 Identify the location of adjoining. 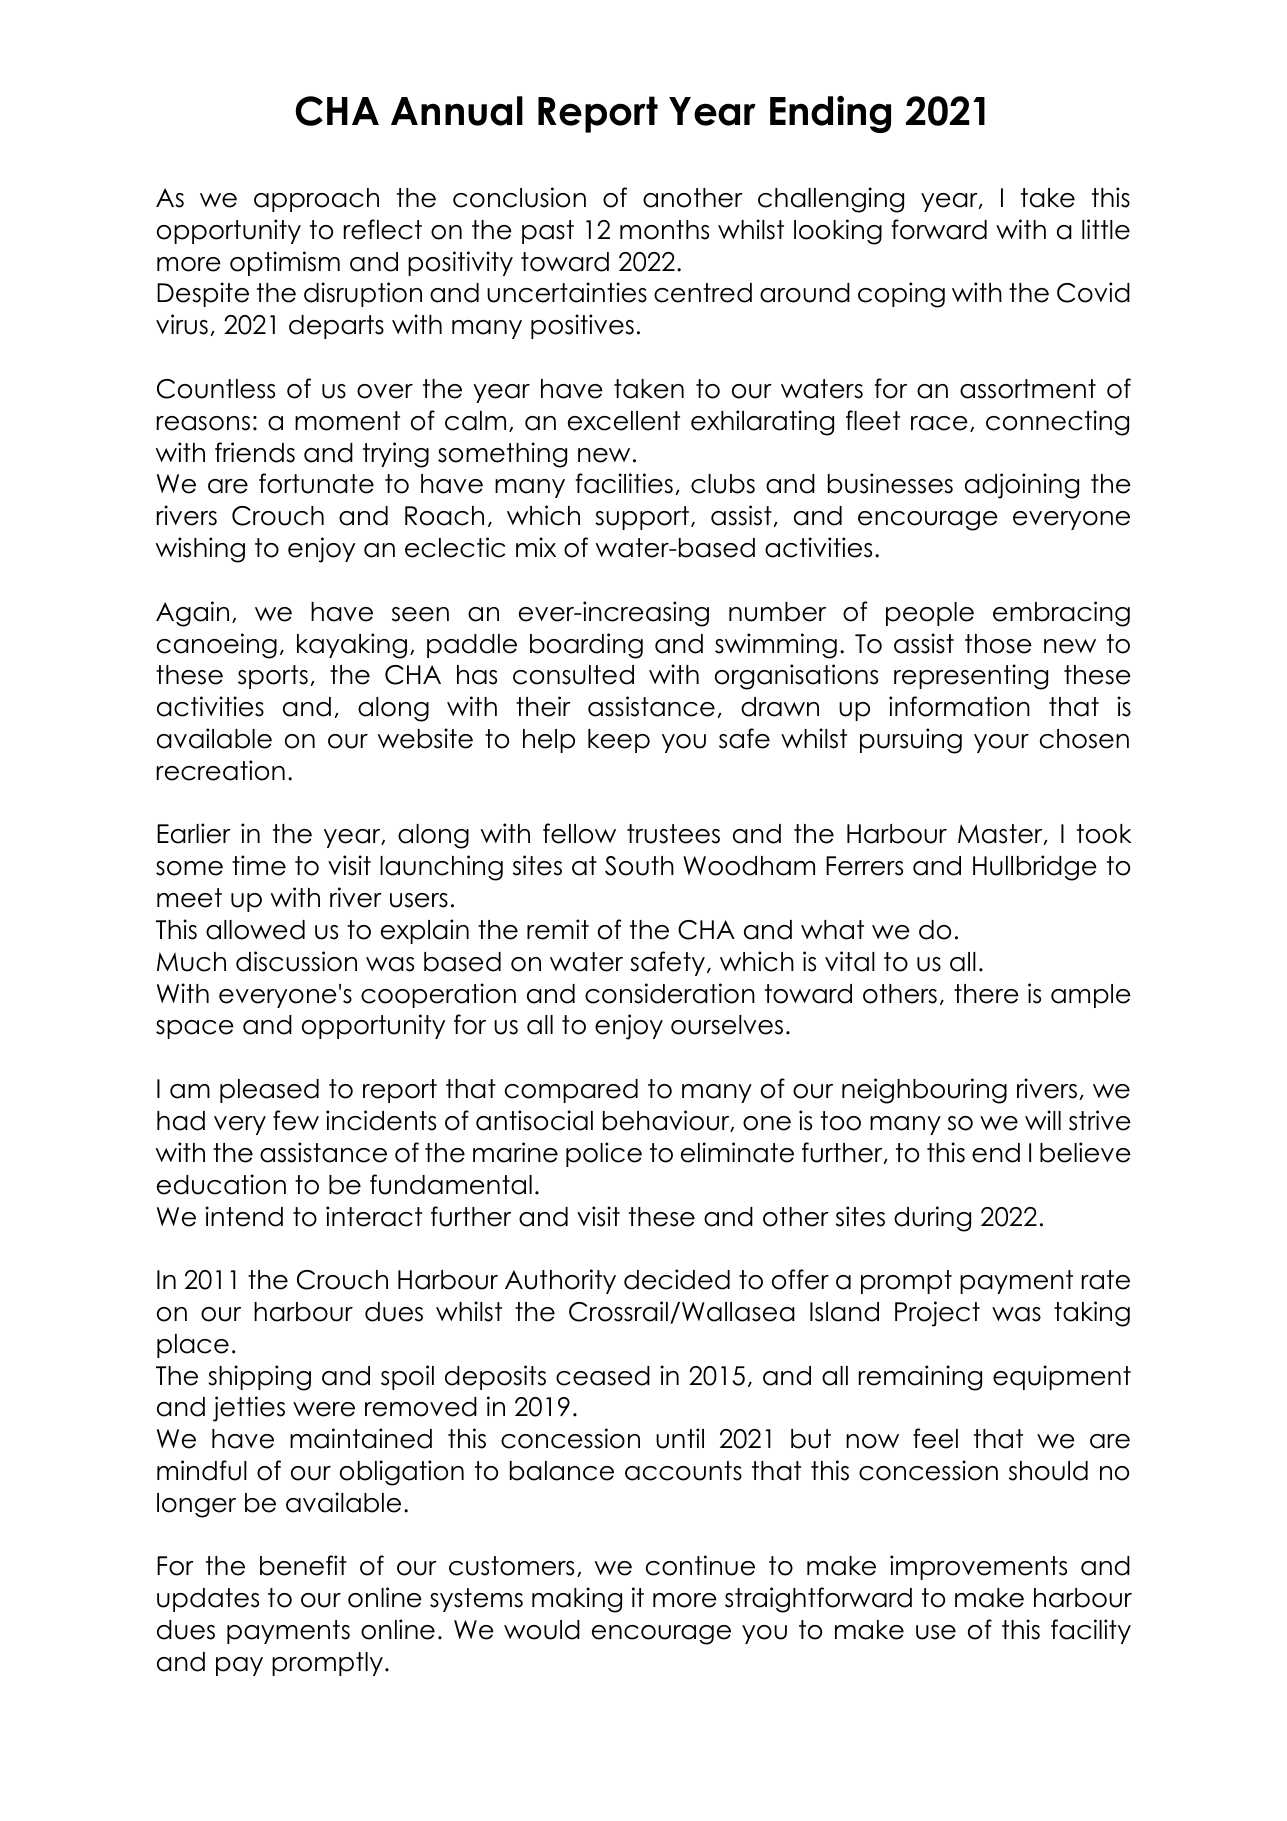
(1022, 486).
